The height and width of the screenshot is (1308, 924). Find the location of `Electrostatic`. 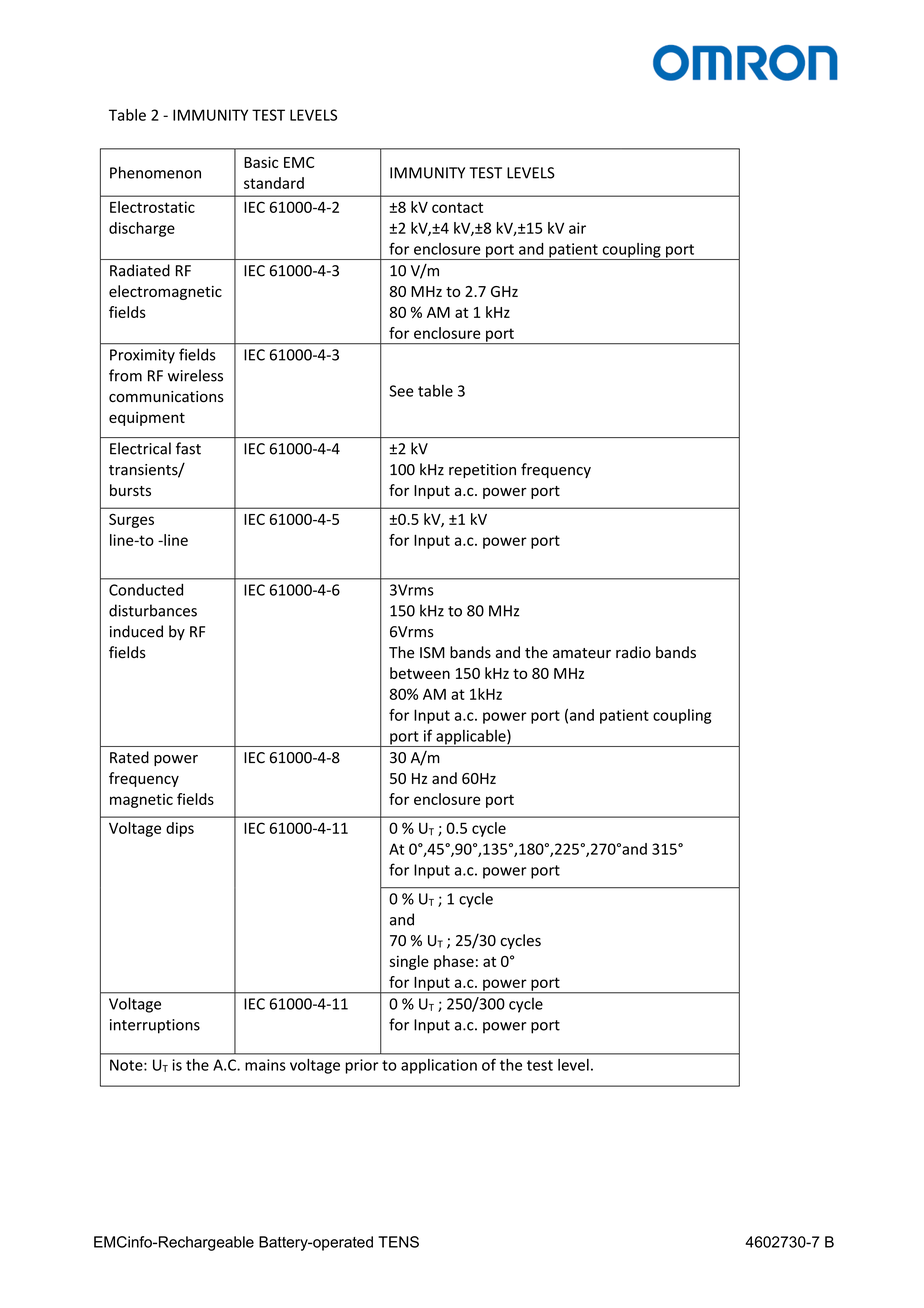

Electrostatic is located at coordinates (152, 207).
